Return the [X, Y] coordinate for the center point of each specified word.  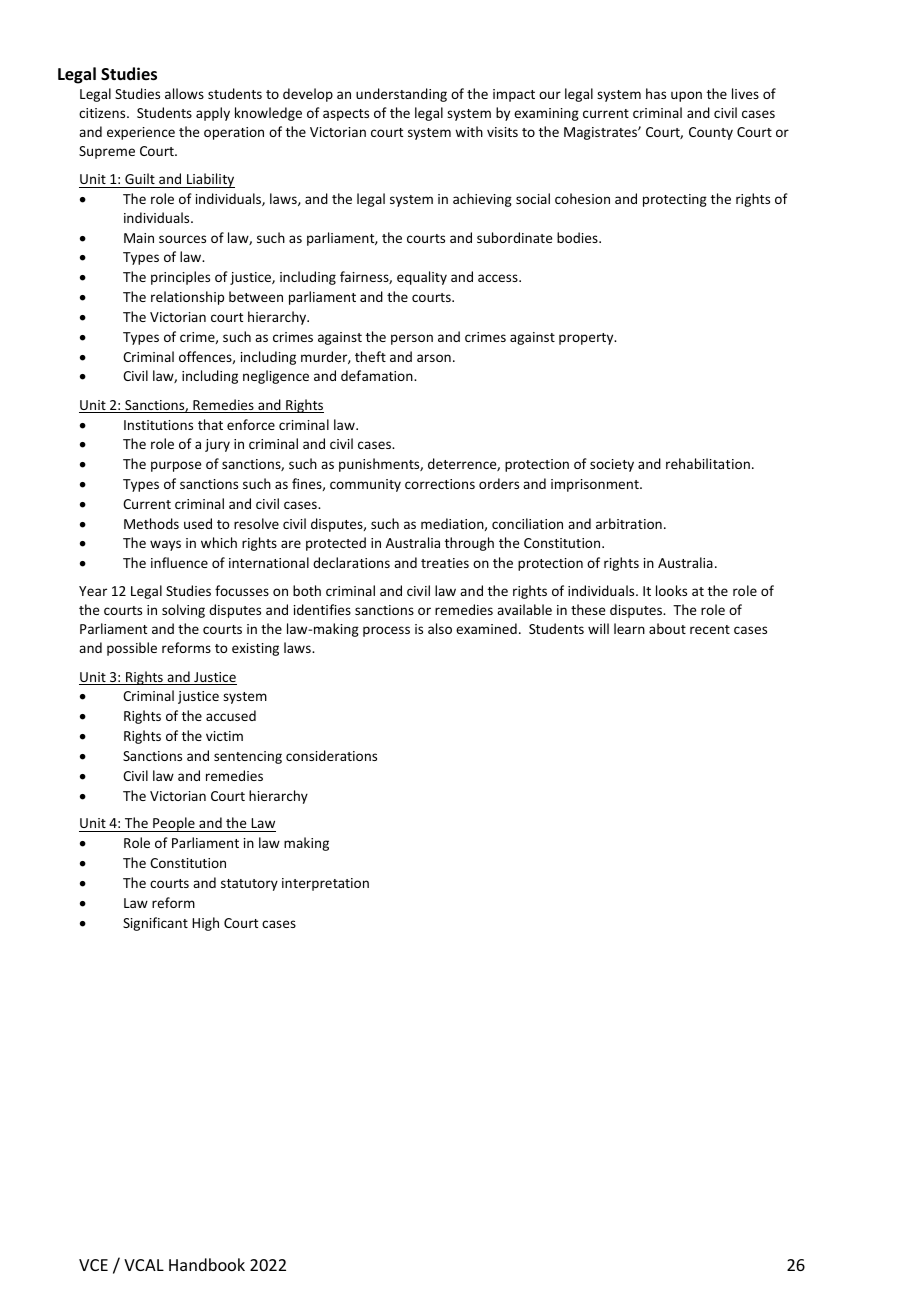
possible [132, 649]
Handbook [207, 1264]
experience [141, 133]
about [667, 628]
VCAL [144, 1265]
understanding [401, 95]
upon [686, 96]
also [440, 628]
